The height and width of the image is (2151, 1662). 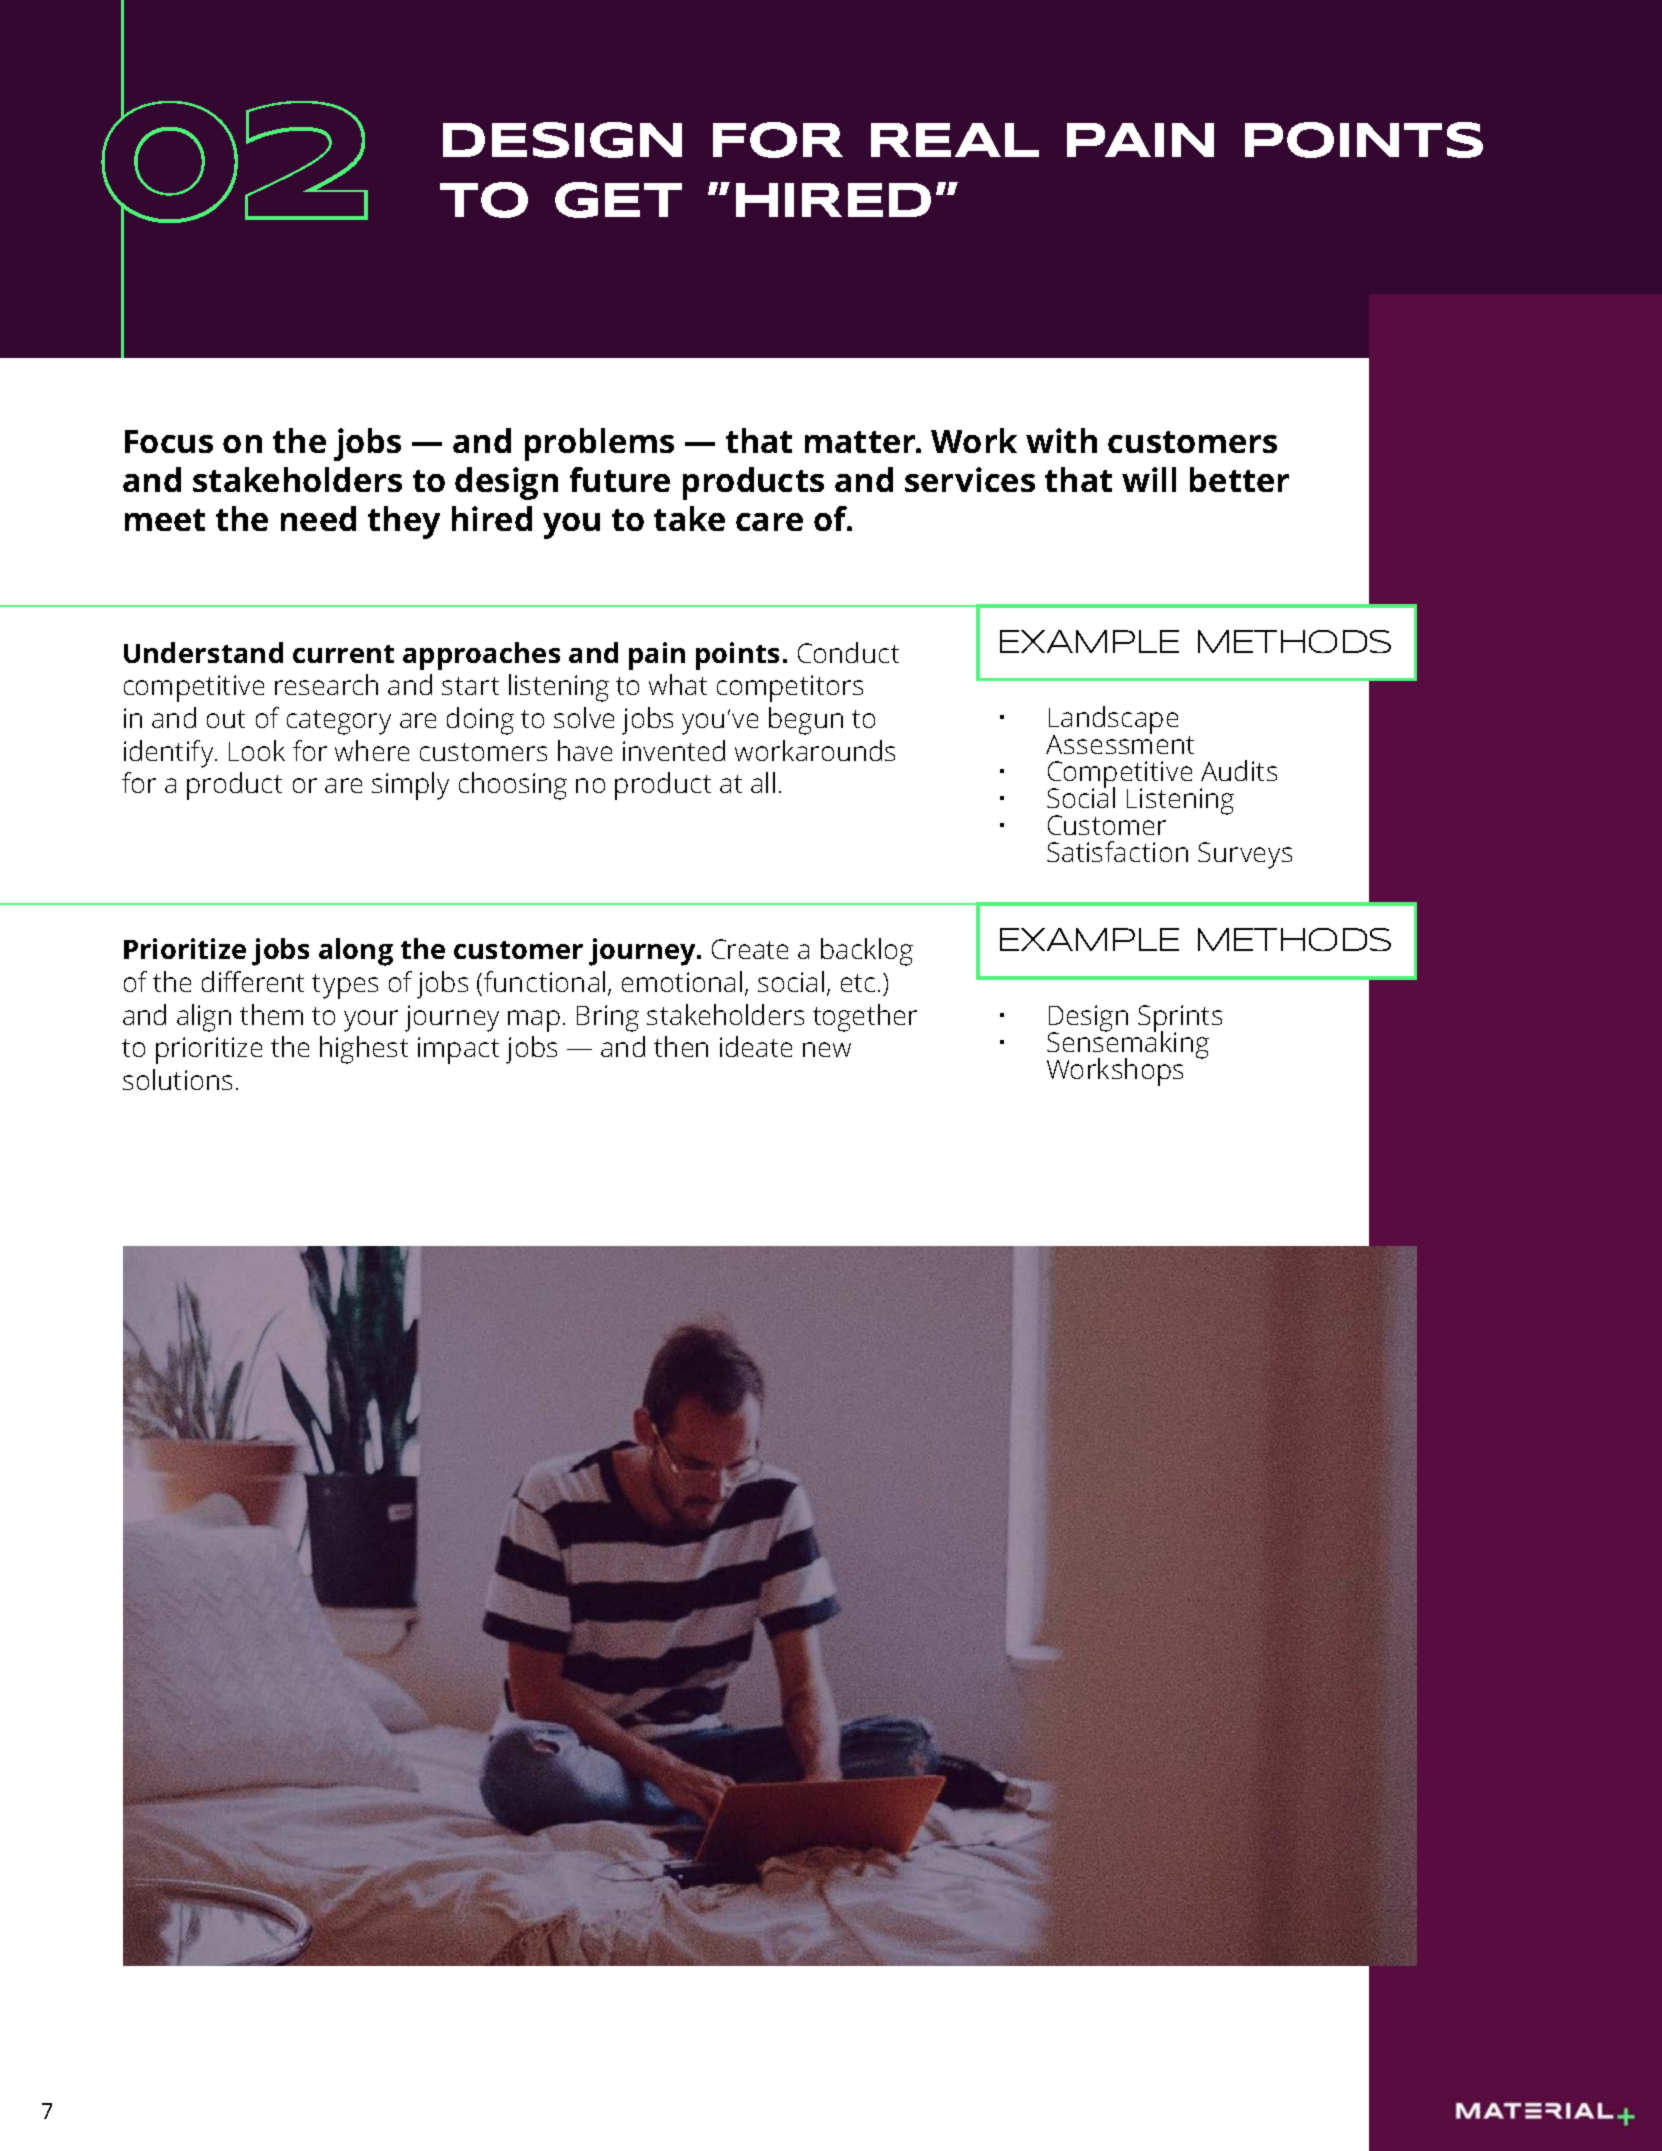 What do you see at coordinates (1113, 721) in the image?
I see `Landscape` at bounding box center [1113, 721].
